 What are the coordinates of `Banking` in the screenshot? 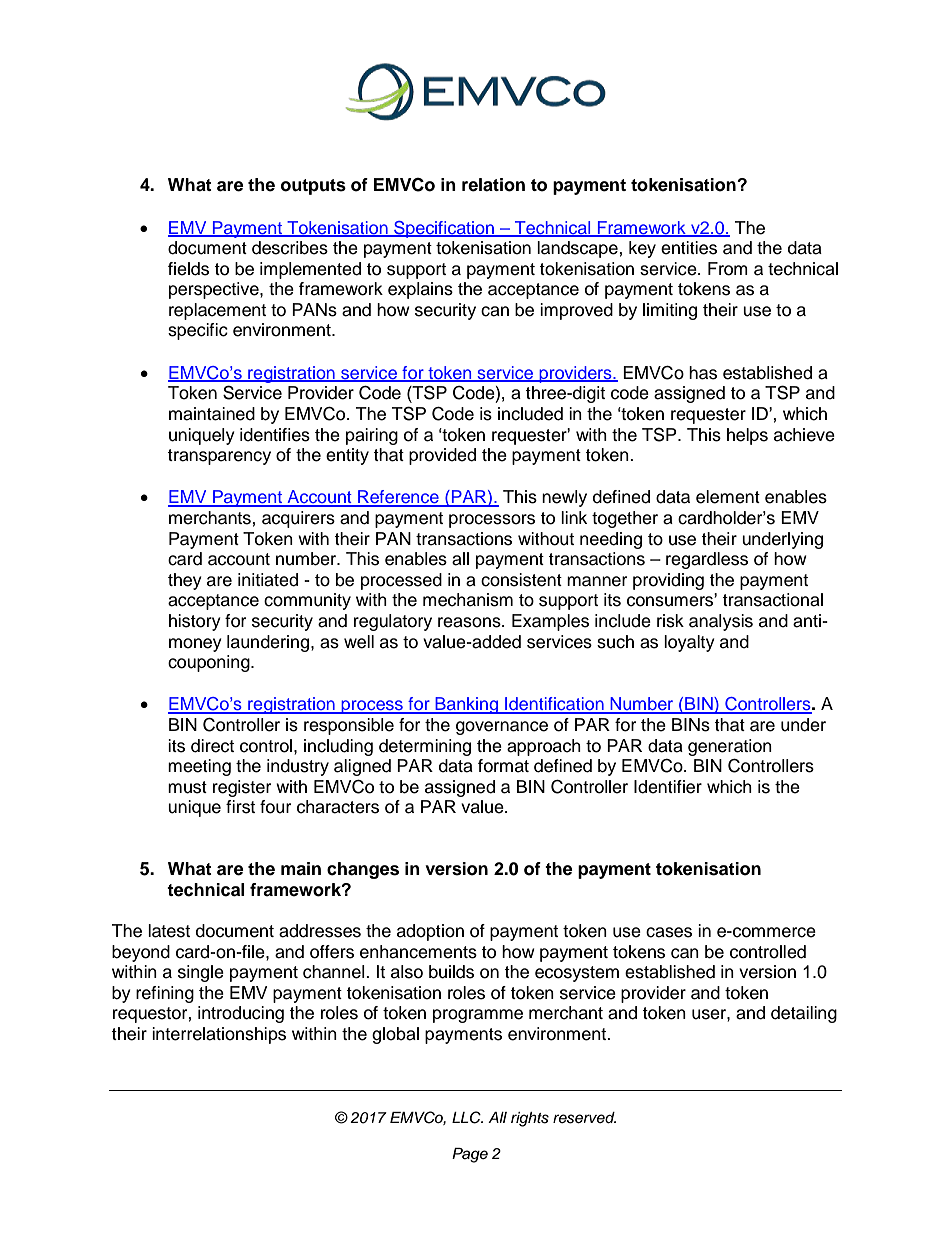 It's located at (466, 705).
